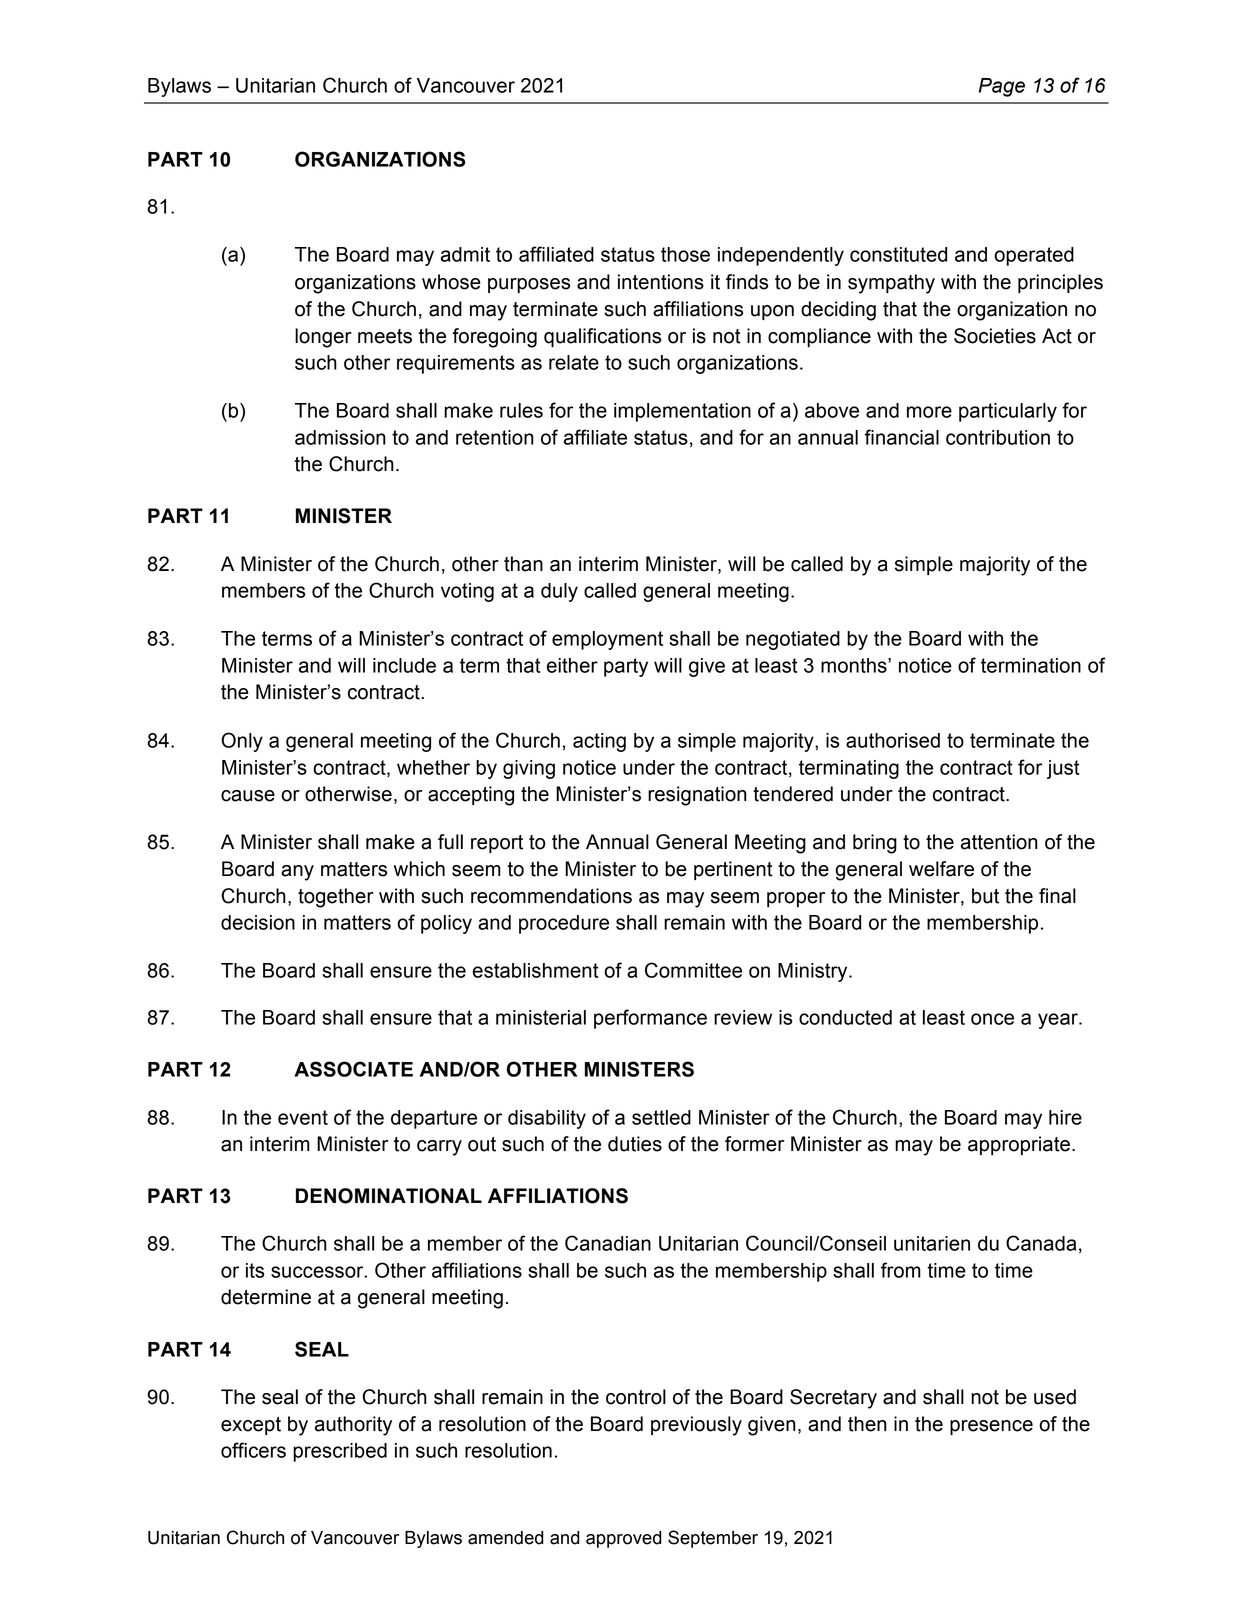  Describe the element at coordinates (297, 873) in the page. I see `any` at that location.
